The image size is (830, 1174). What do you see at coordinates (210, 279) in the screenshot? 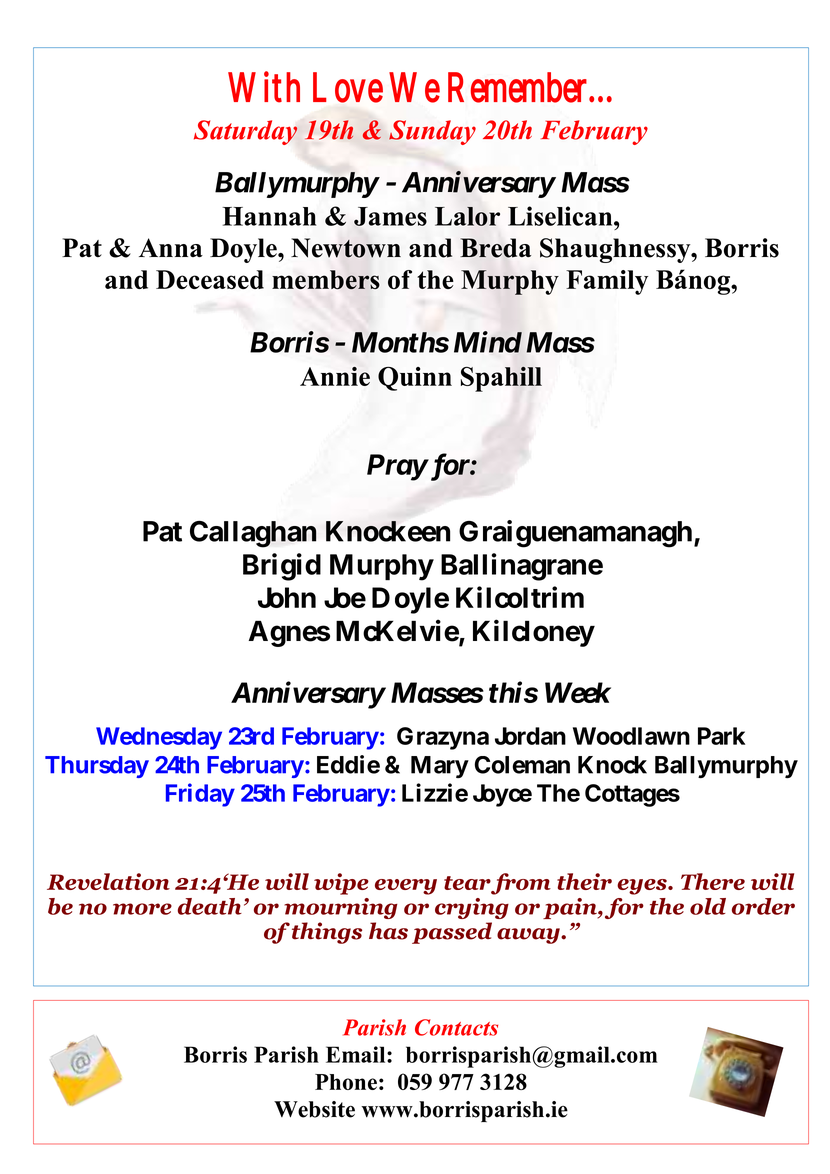
I see `Deceased` at bounding box center [210, 279].
